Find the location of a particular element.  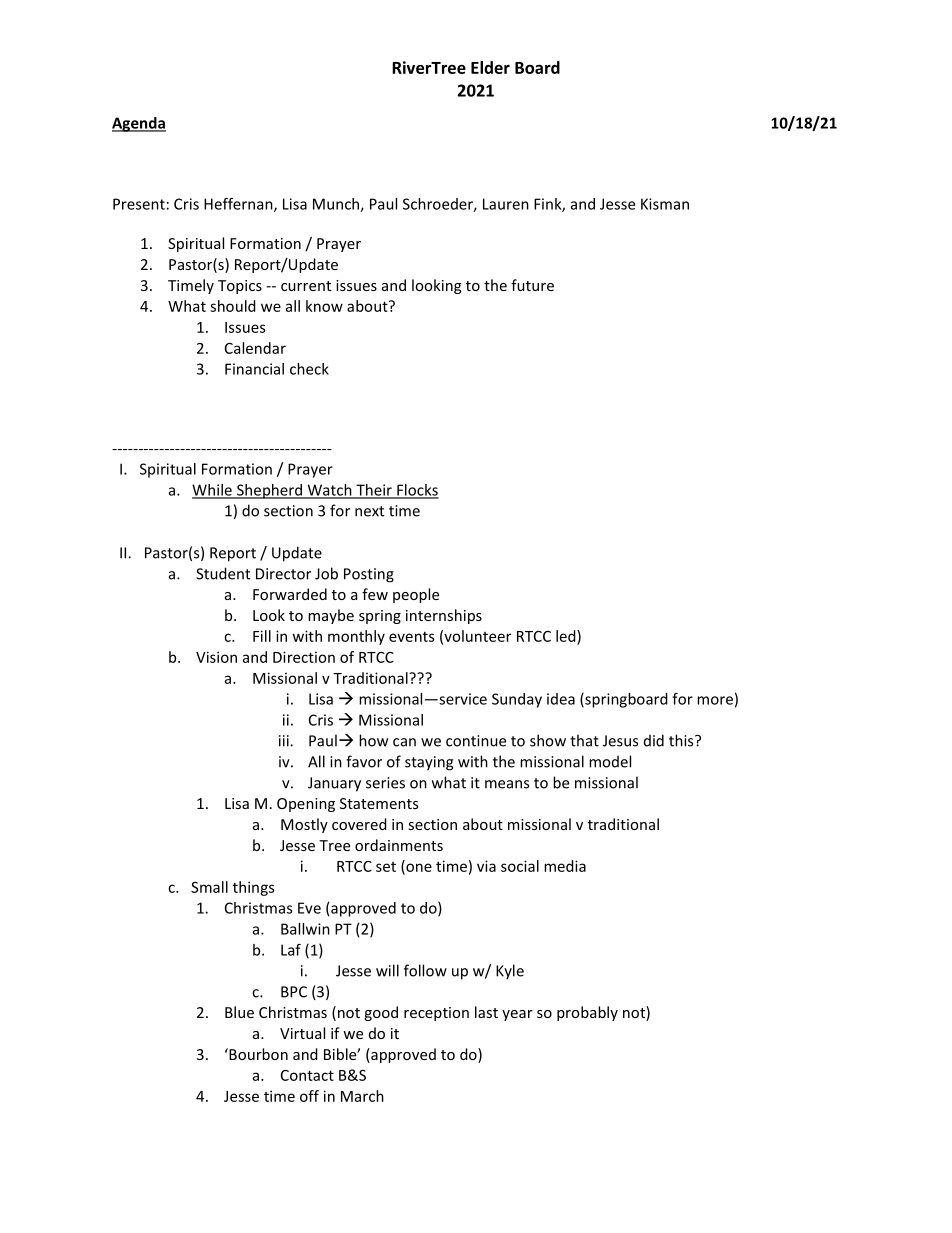

Student is located at coordinates (223, 573).
